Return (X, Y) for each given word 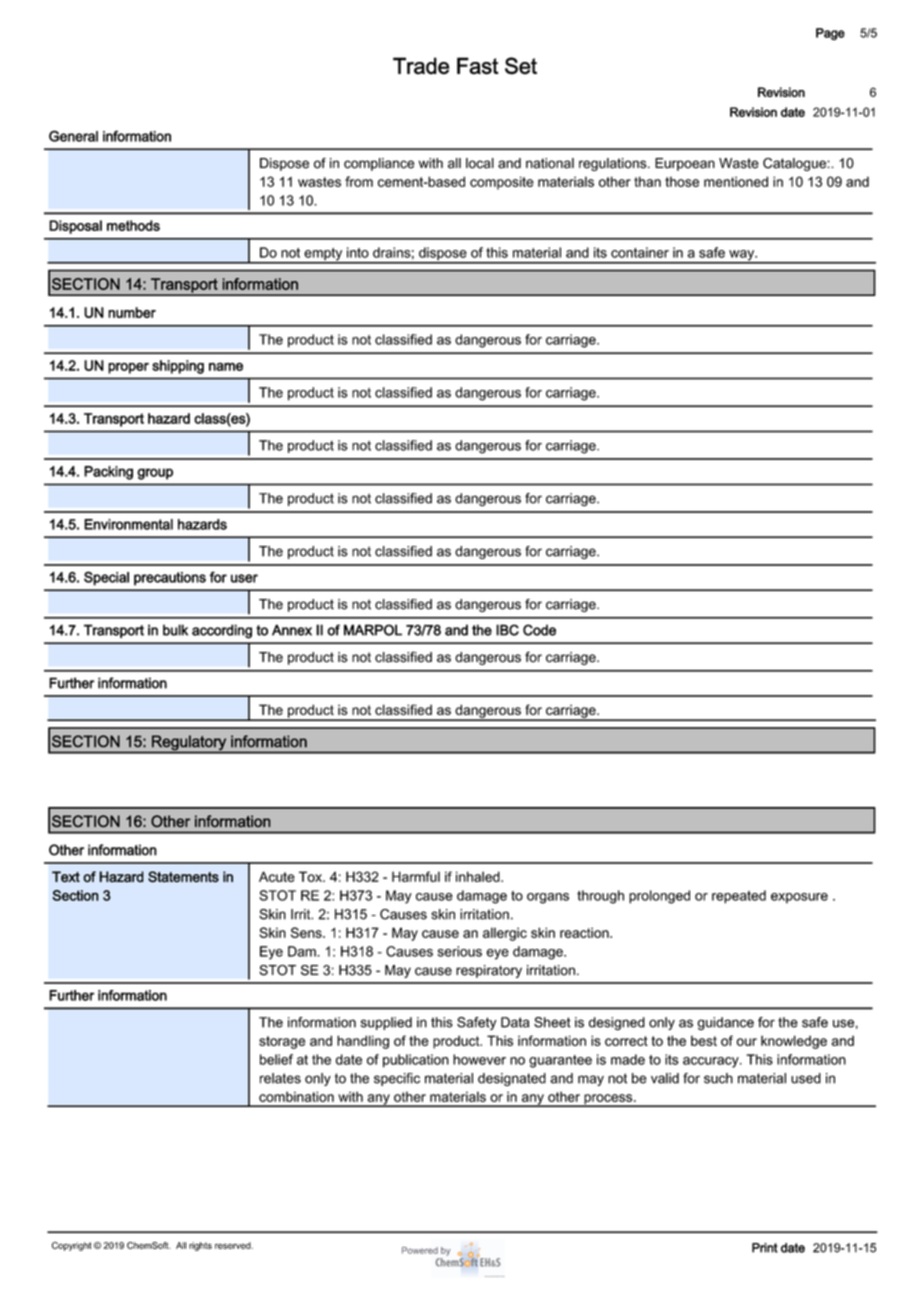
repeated (739, 897)
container (640, 252)
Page (830, 34)
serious (460, 951)
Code (539, 630)
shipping (178, 367)
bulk (175, 630)
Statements (183, 877)
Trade (421, 66)
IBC (507, 630)
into (358, 252)
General (73, 136)
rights (200, 1246)
